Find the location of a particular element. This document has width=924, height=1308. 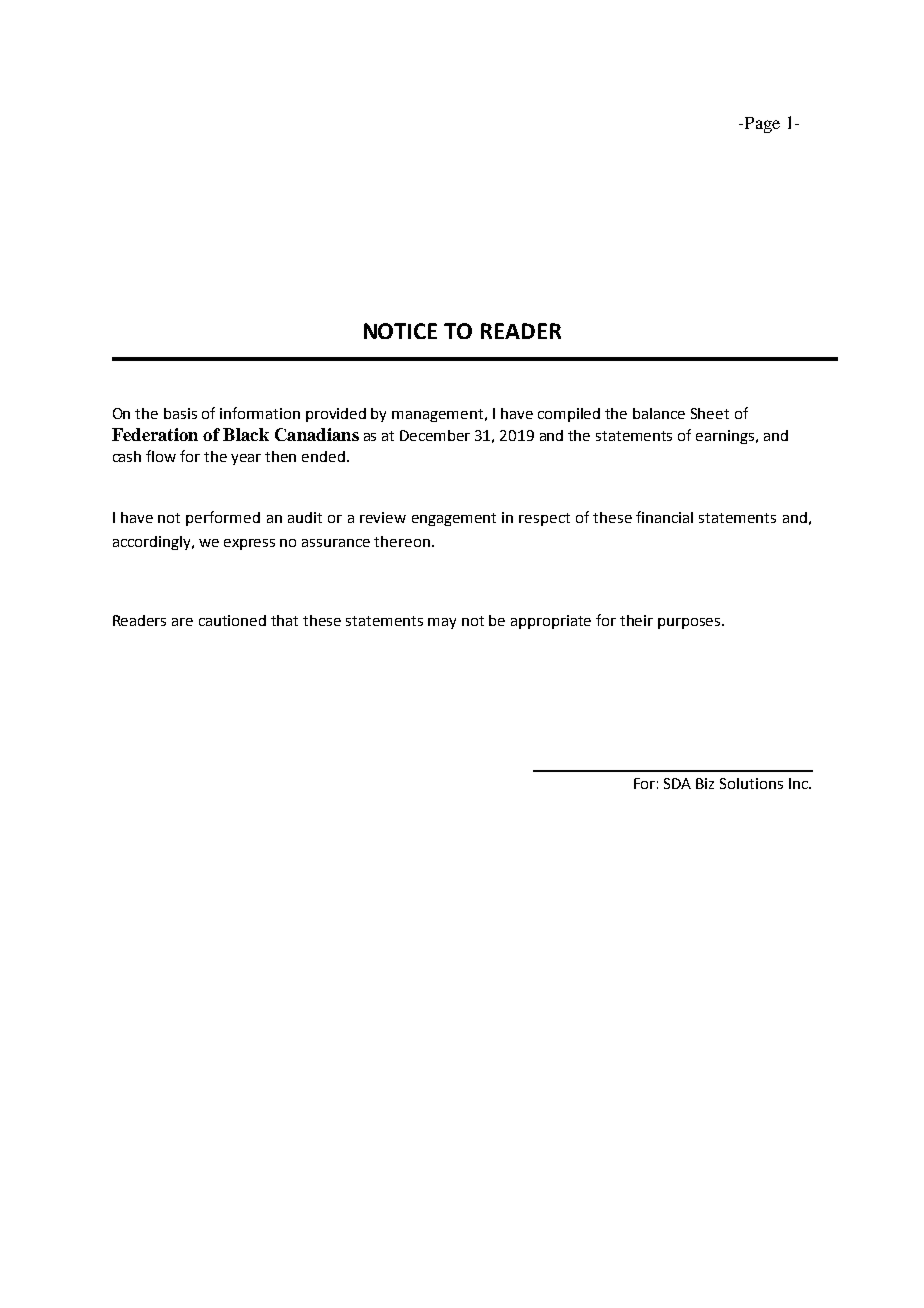

Biz is located at coordinates (705, 783).
